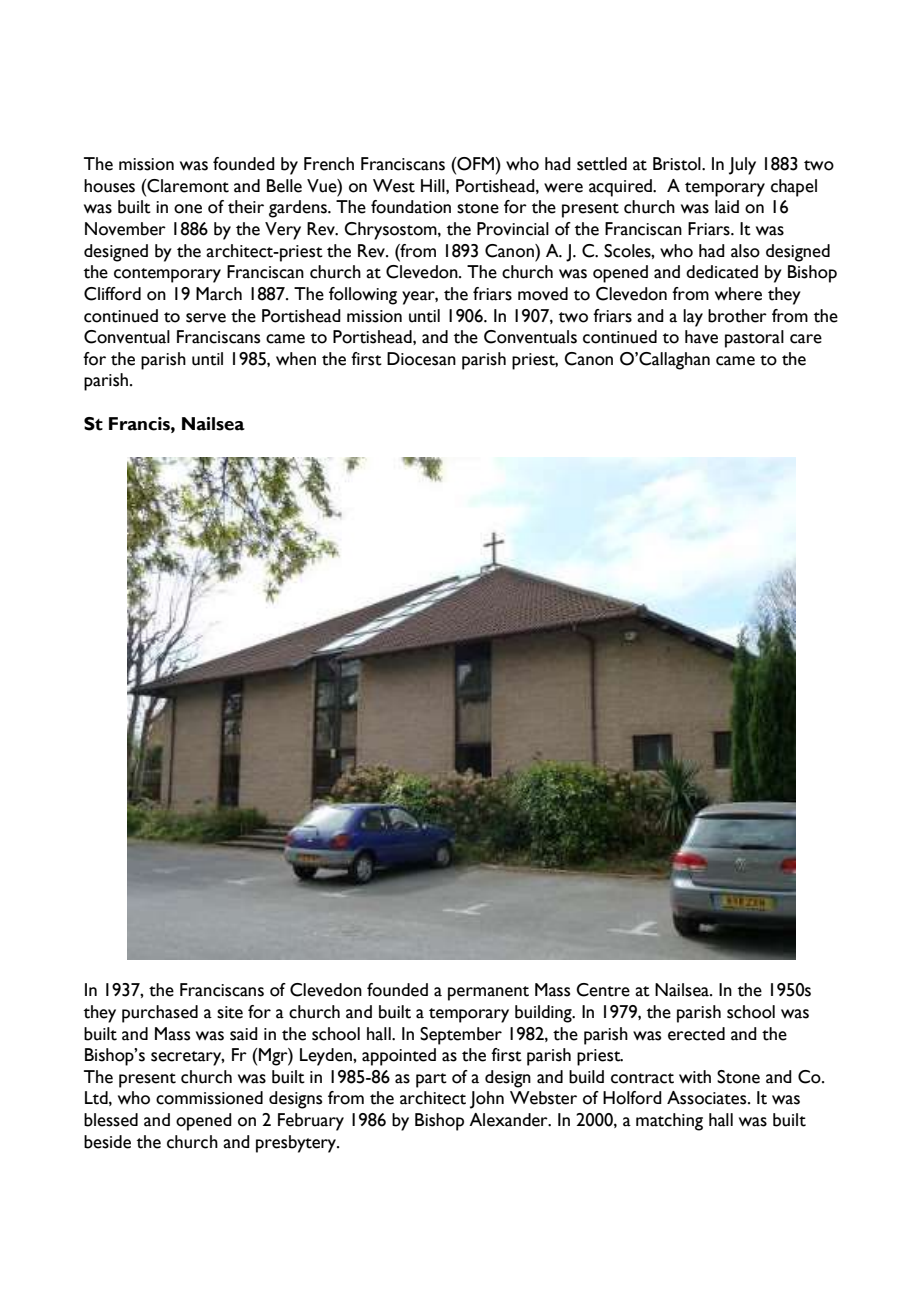 The height and width of the screenshot is (1308, 924). I want to click on blessed, so click(111, 1120).
